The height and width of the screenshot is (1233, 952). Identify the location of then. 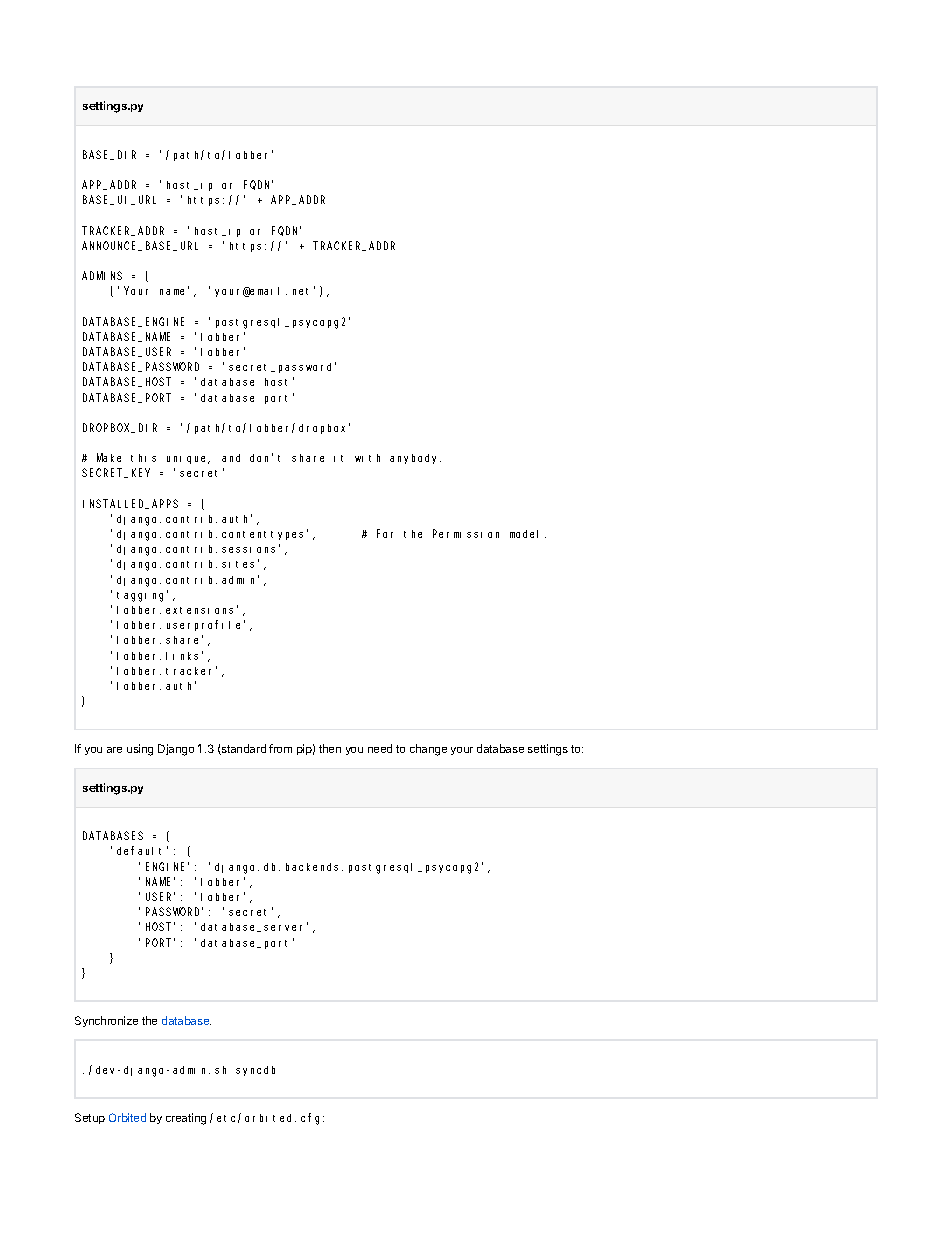
(330, 748).
